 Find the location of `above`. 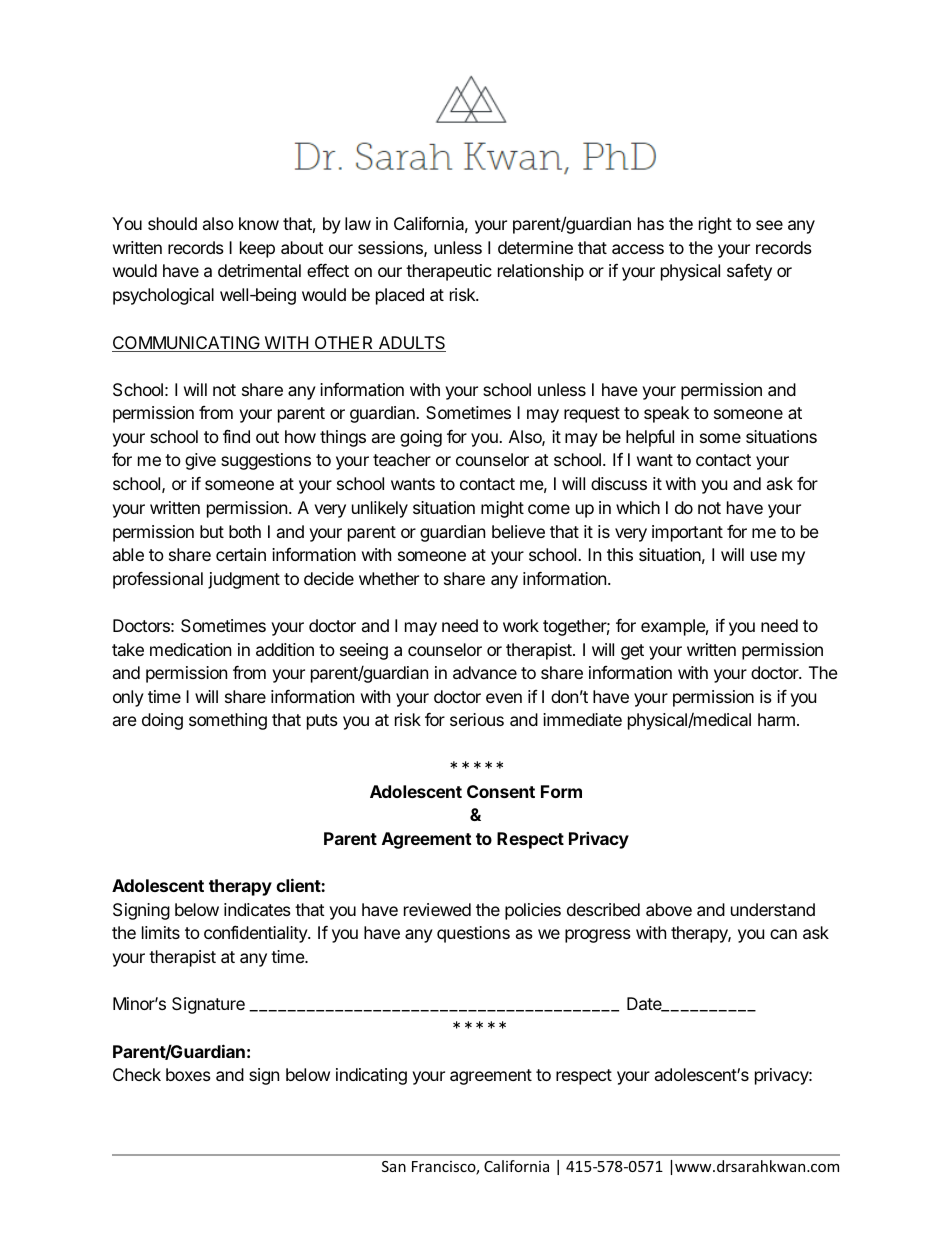

above is located at coordinates (669, 909).
